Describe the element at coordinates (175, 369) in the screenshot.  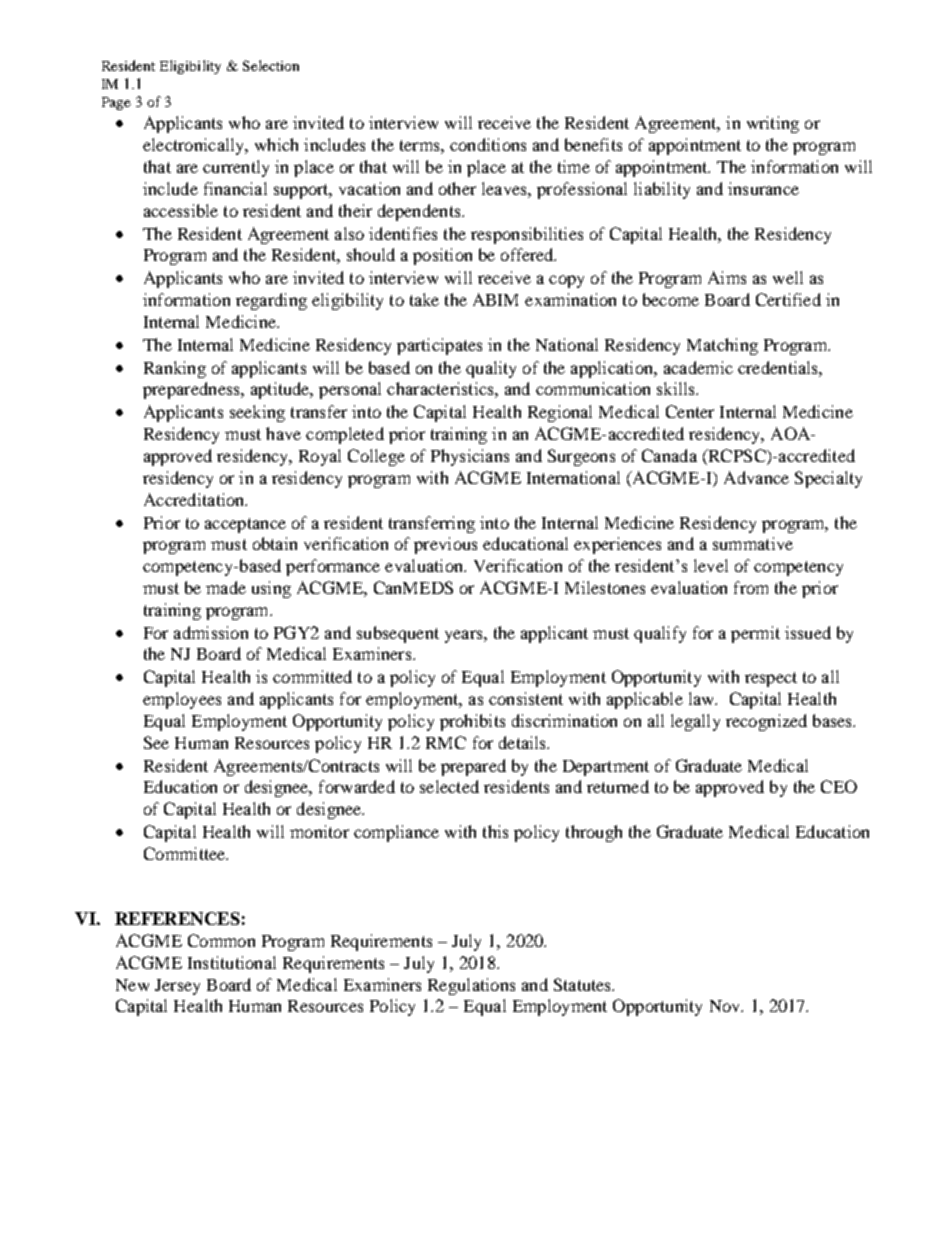
I see `Ranking` at that location.
